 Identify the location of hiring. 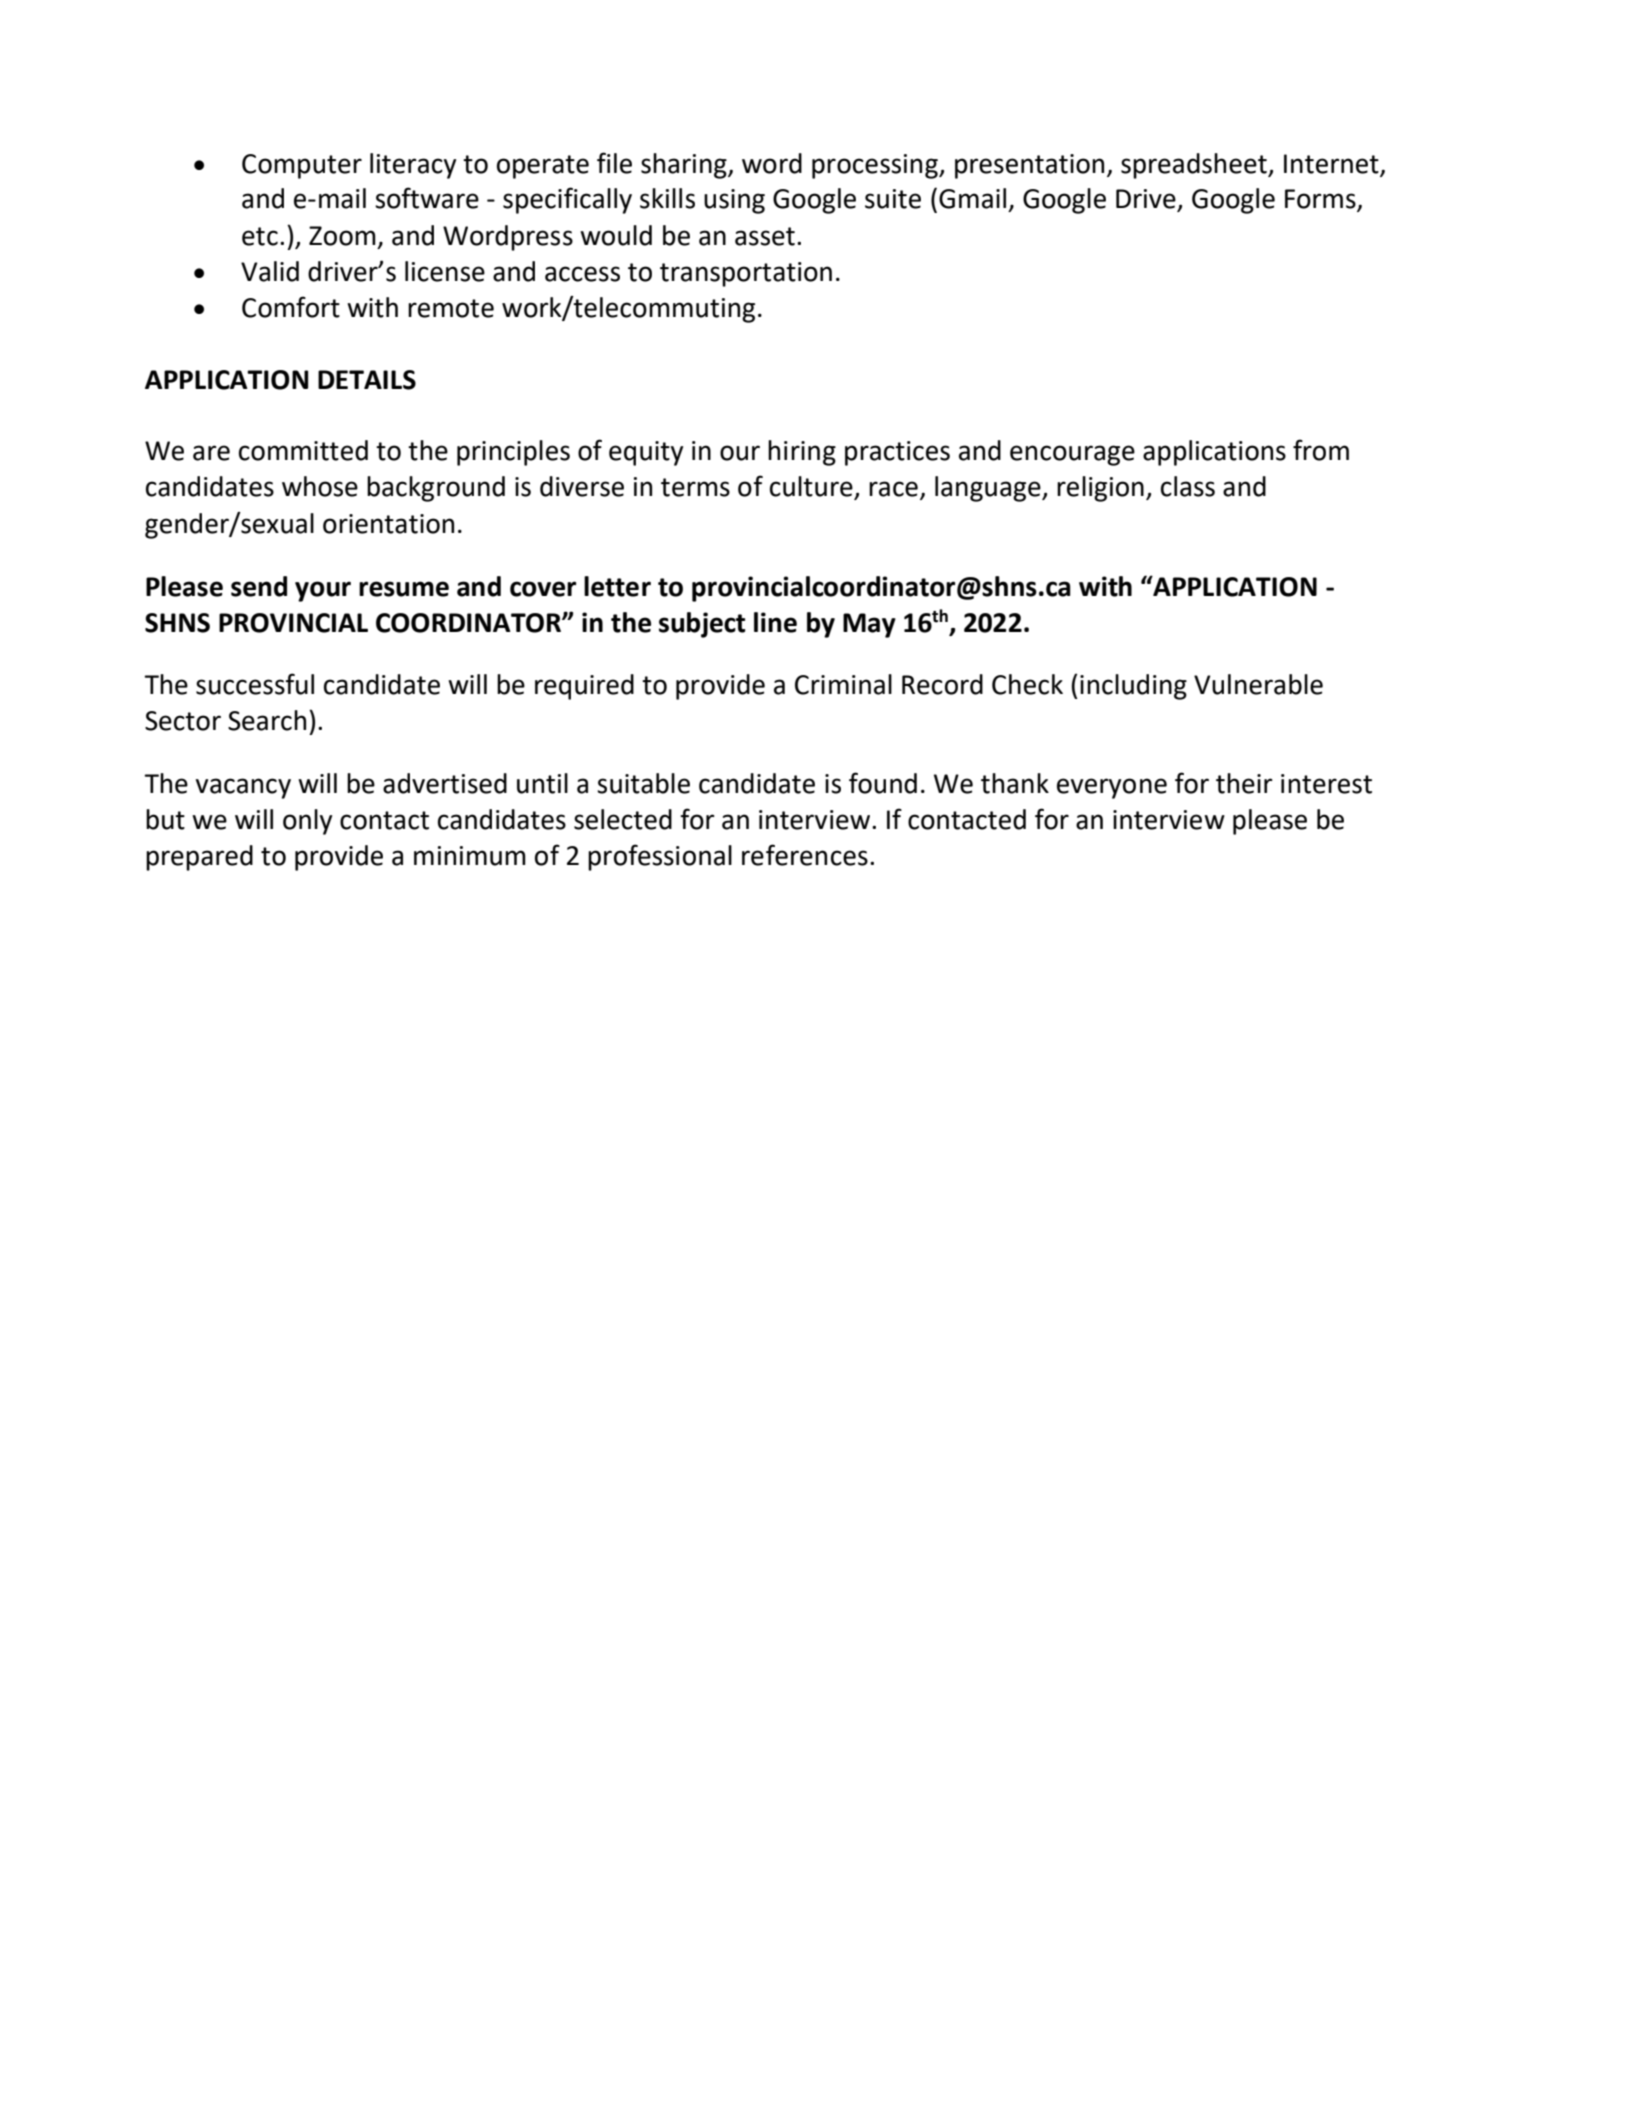
(802, 453).
